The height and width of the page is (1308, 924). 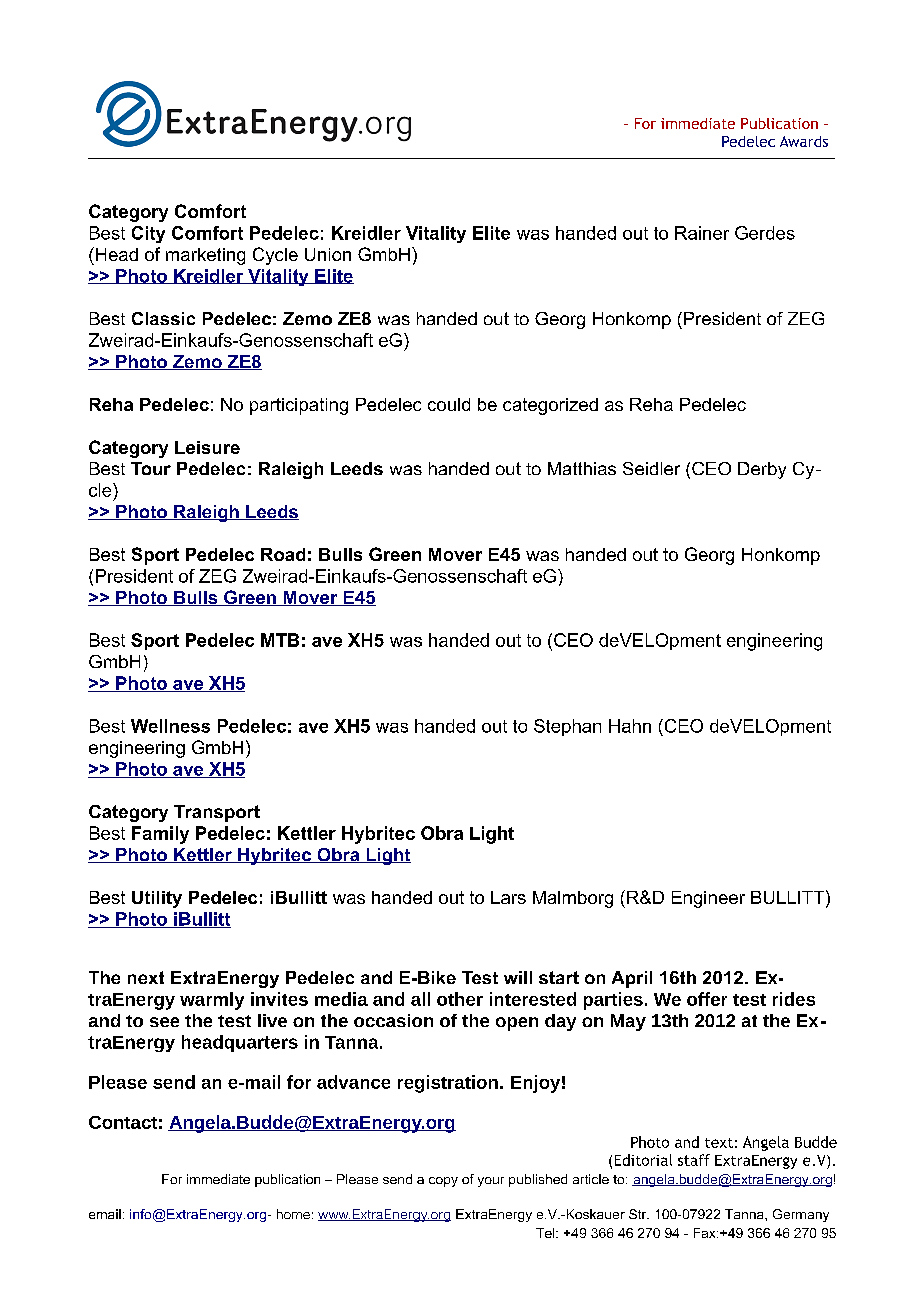 I want to click on could, so click(x=449, y=404).
